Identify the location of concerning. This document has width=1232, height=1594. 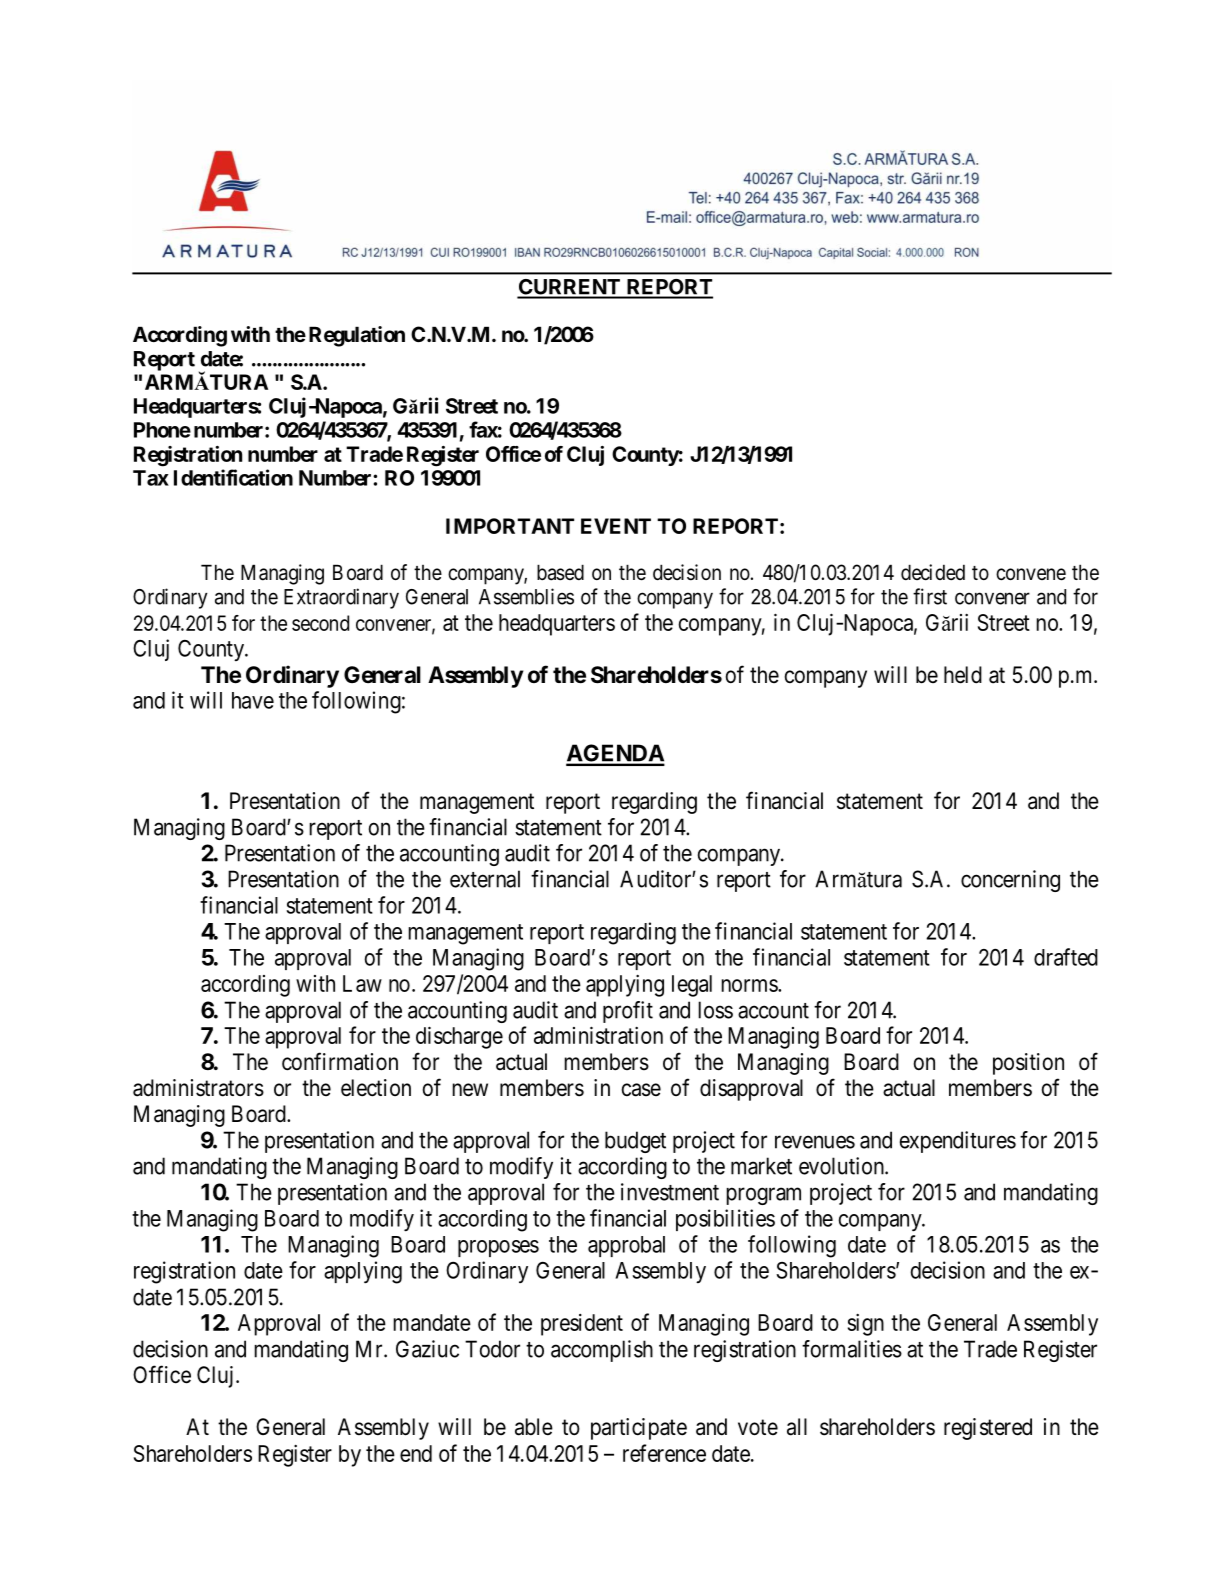
(1010, 881).
